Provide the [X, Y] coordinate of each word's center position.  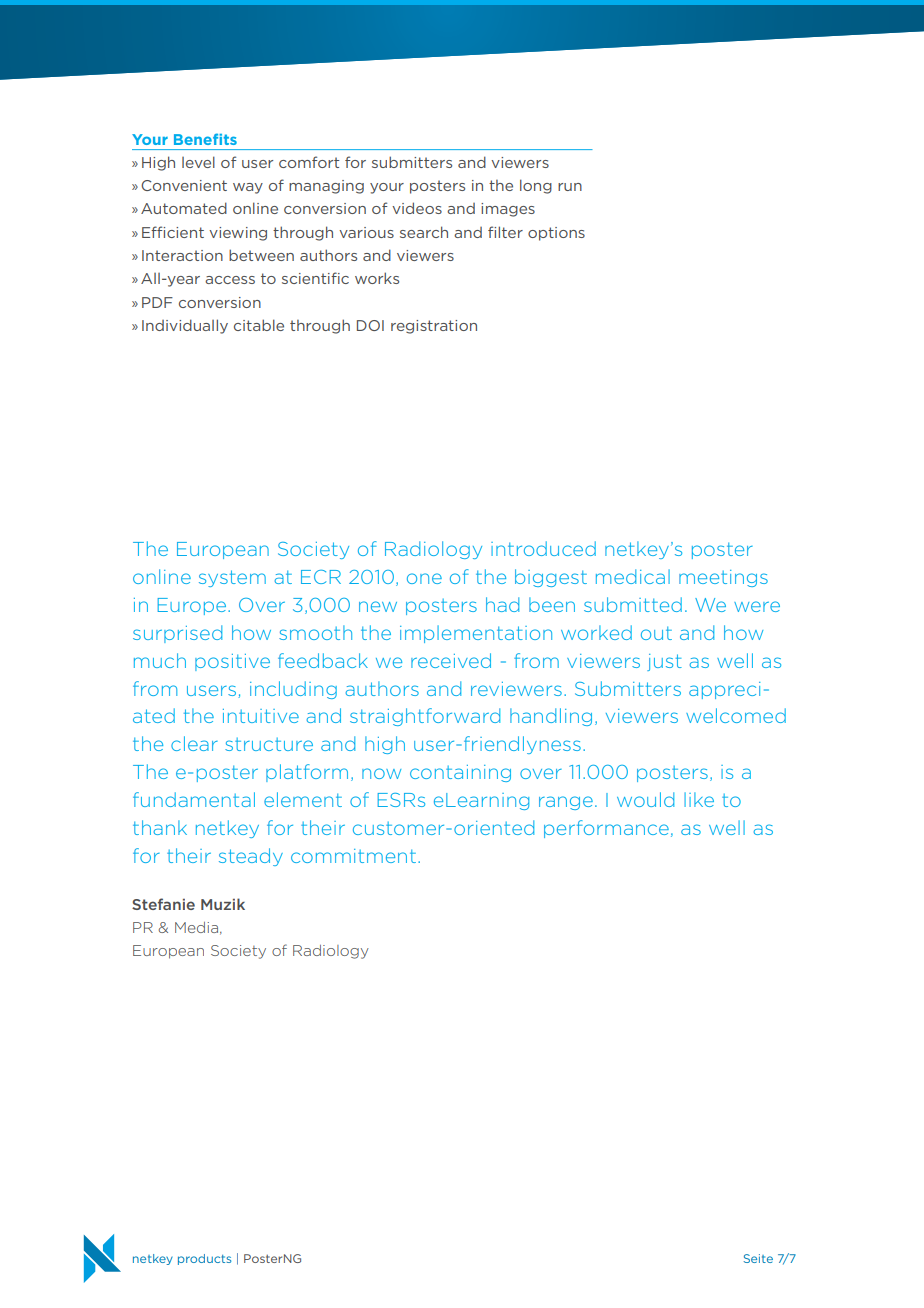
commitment [353, 856]
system [232, 578]
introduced [543, 548]
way [248, 188]
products [204, 1259]
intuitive [261, 716]
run [570, 187]
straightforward [425, 717]
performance [606, 829]
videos [417, 208]
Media [196, 927]
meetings [723, 578]
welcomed [736, 715]
